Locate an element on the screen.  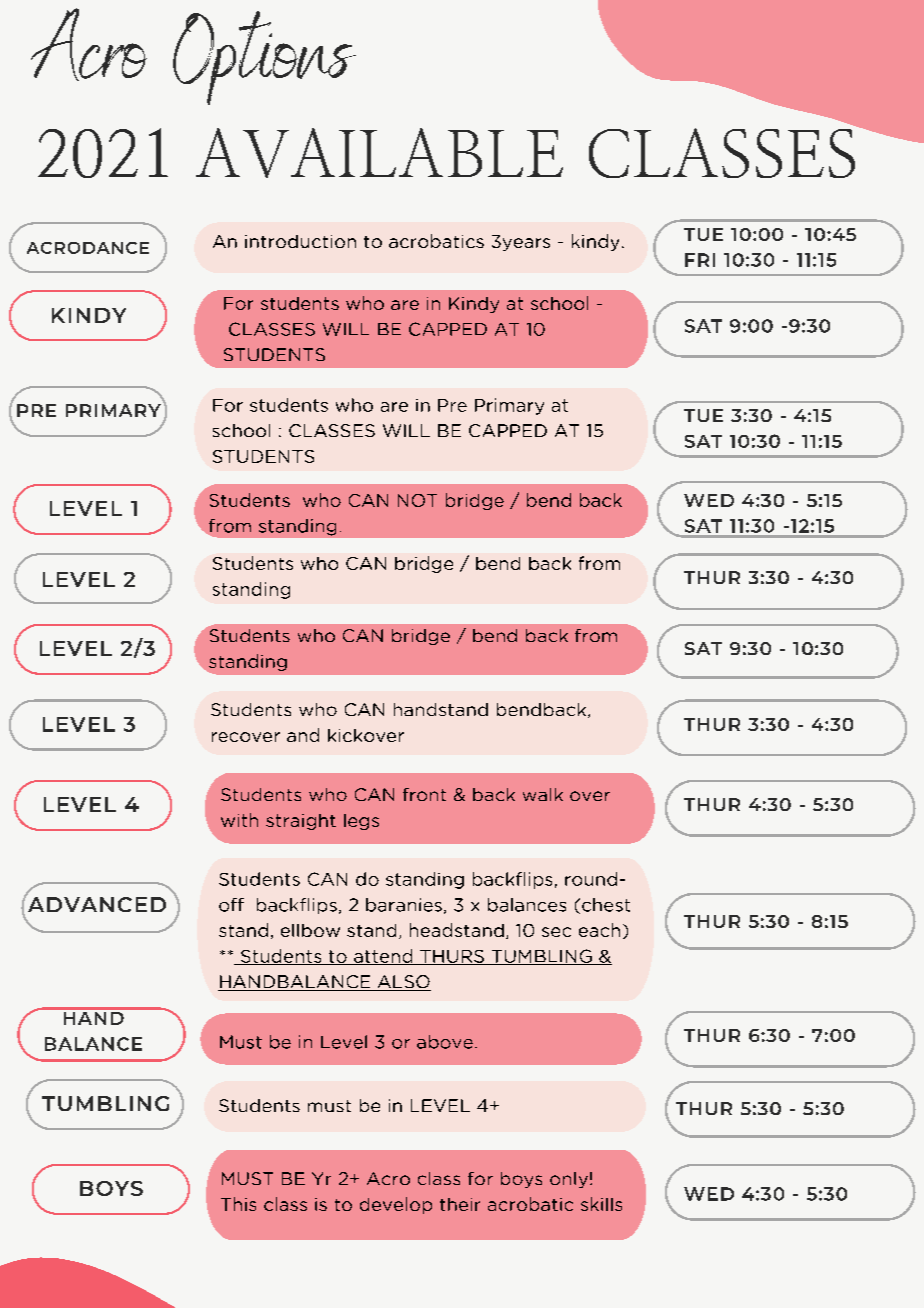
FRI is located at coordinates (700, 260).
